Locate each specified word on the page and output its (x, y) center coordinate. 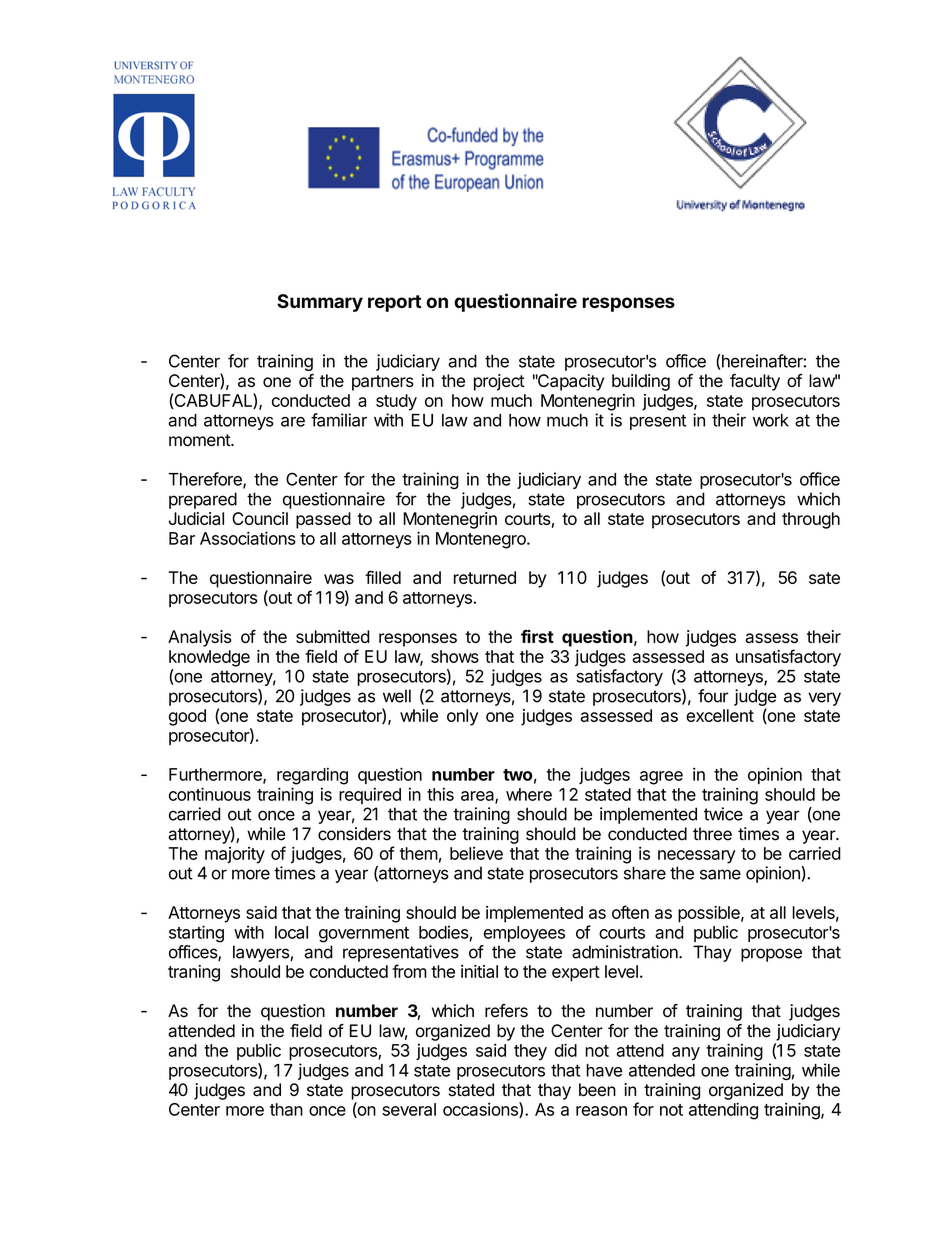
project (499, 382)
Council (260, 518)
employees (524, 934)
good (187, 717)
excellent (720, 715)
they (530, 1052)
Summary (320, 303)
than (286, 1109)
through (811, 520)
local (291, 932)
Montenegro (482, 540)
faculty (755, 382)
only (462, 717)
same (720, 874)
